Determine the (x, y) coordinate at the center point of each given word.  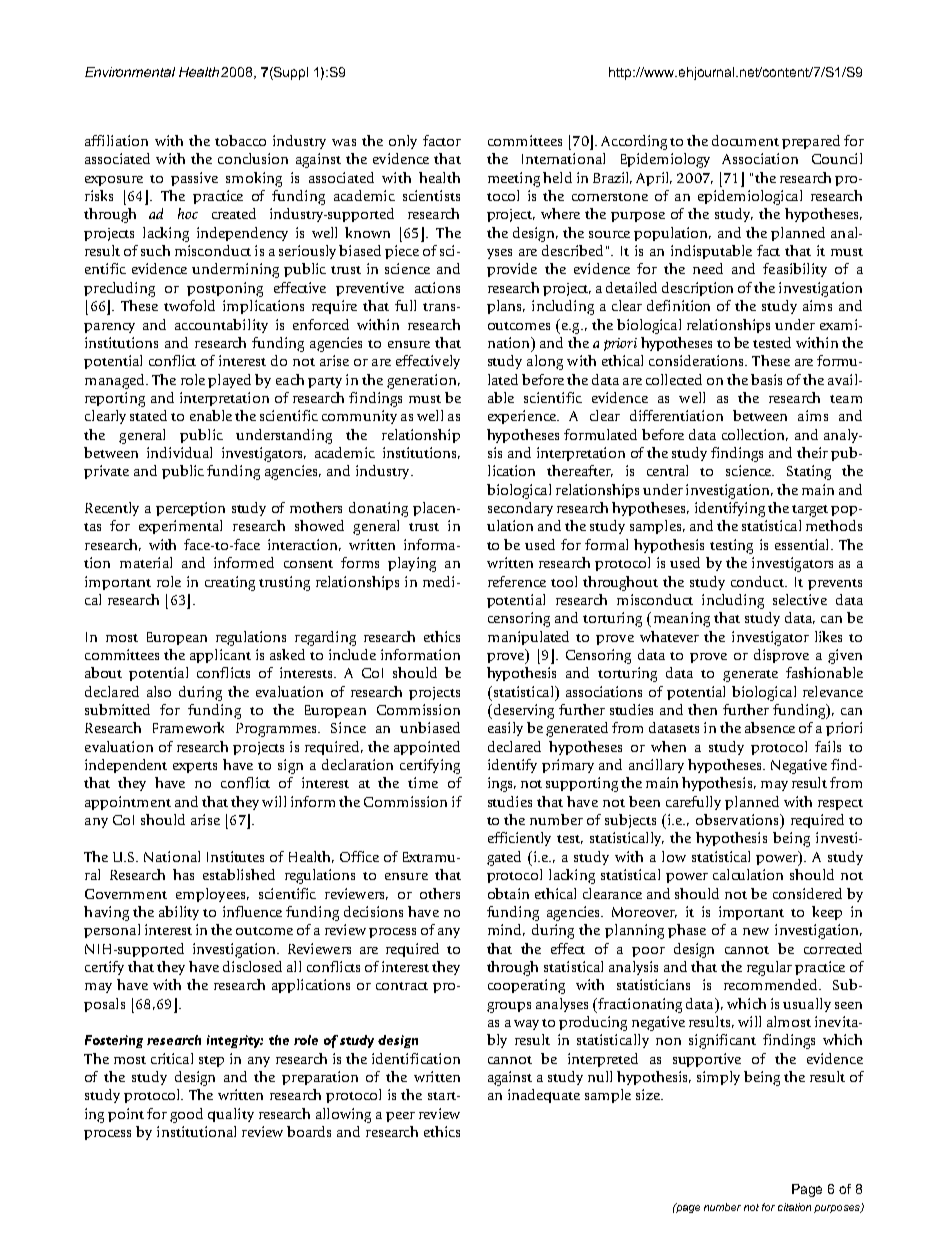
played (229, 381)
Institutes (235, 856)
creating (230, 583)
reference (517, 581)
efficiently (519, 839)
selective (800, 599)
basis (766, 379)
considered (807, 893)
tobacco (240, 140)
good (186, 1115)
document (745, 140)
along (545, 362)
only (403, 142)
